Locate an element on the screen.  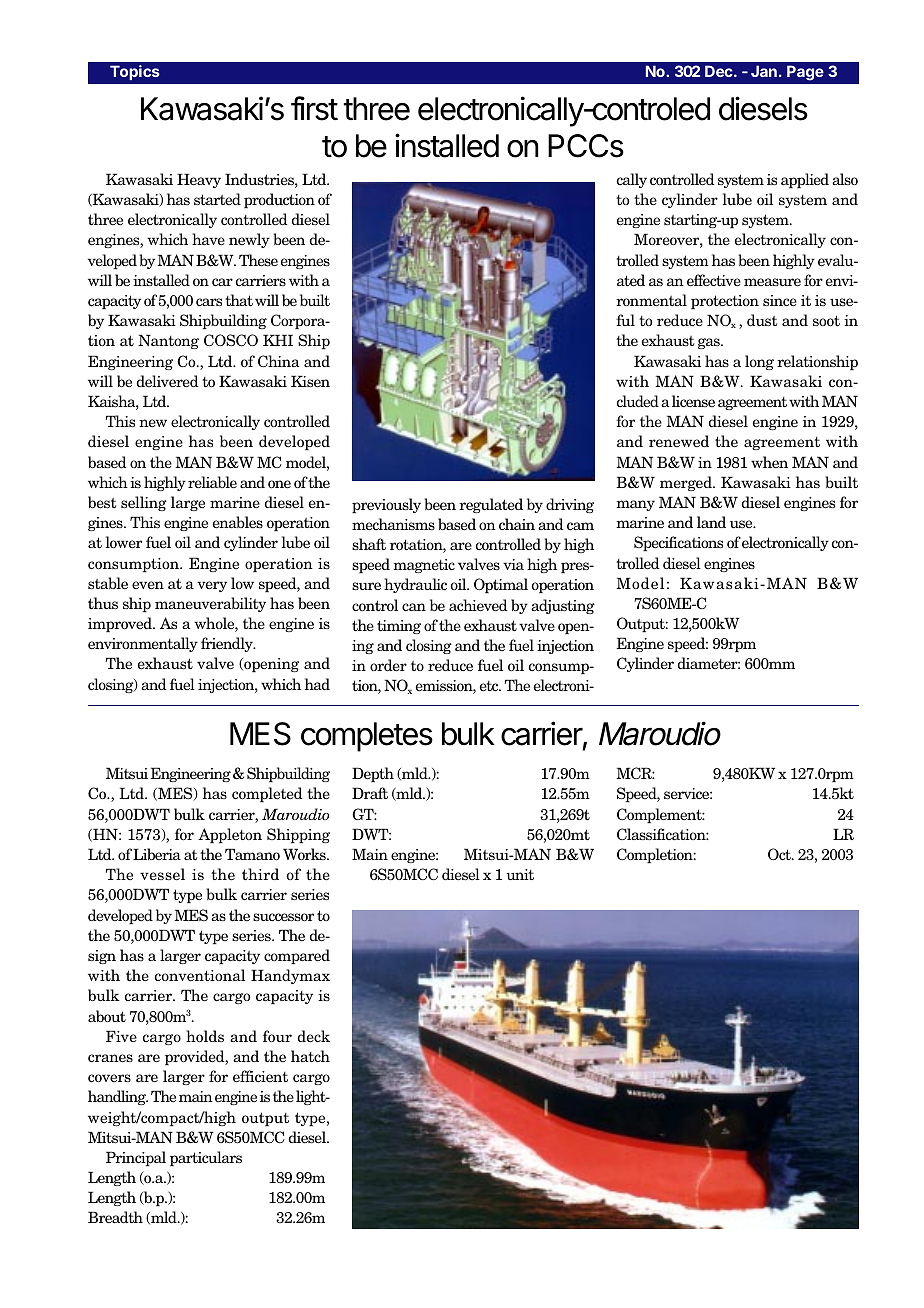
particulars is located at coordinates (206, 1158).
